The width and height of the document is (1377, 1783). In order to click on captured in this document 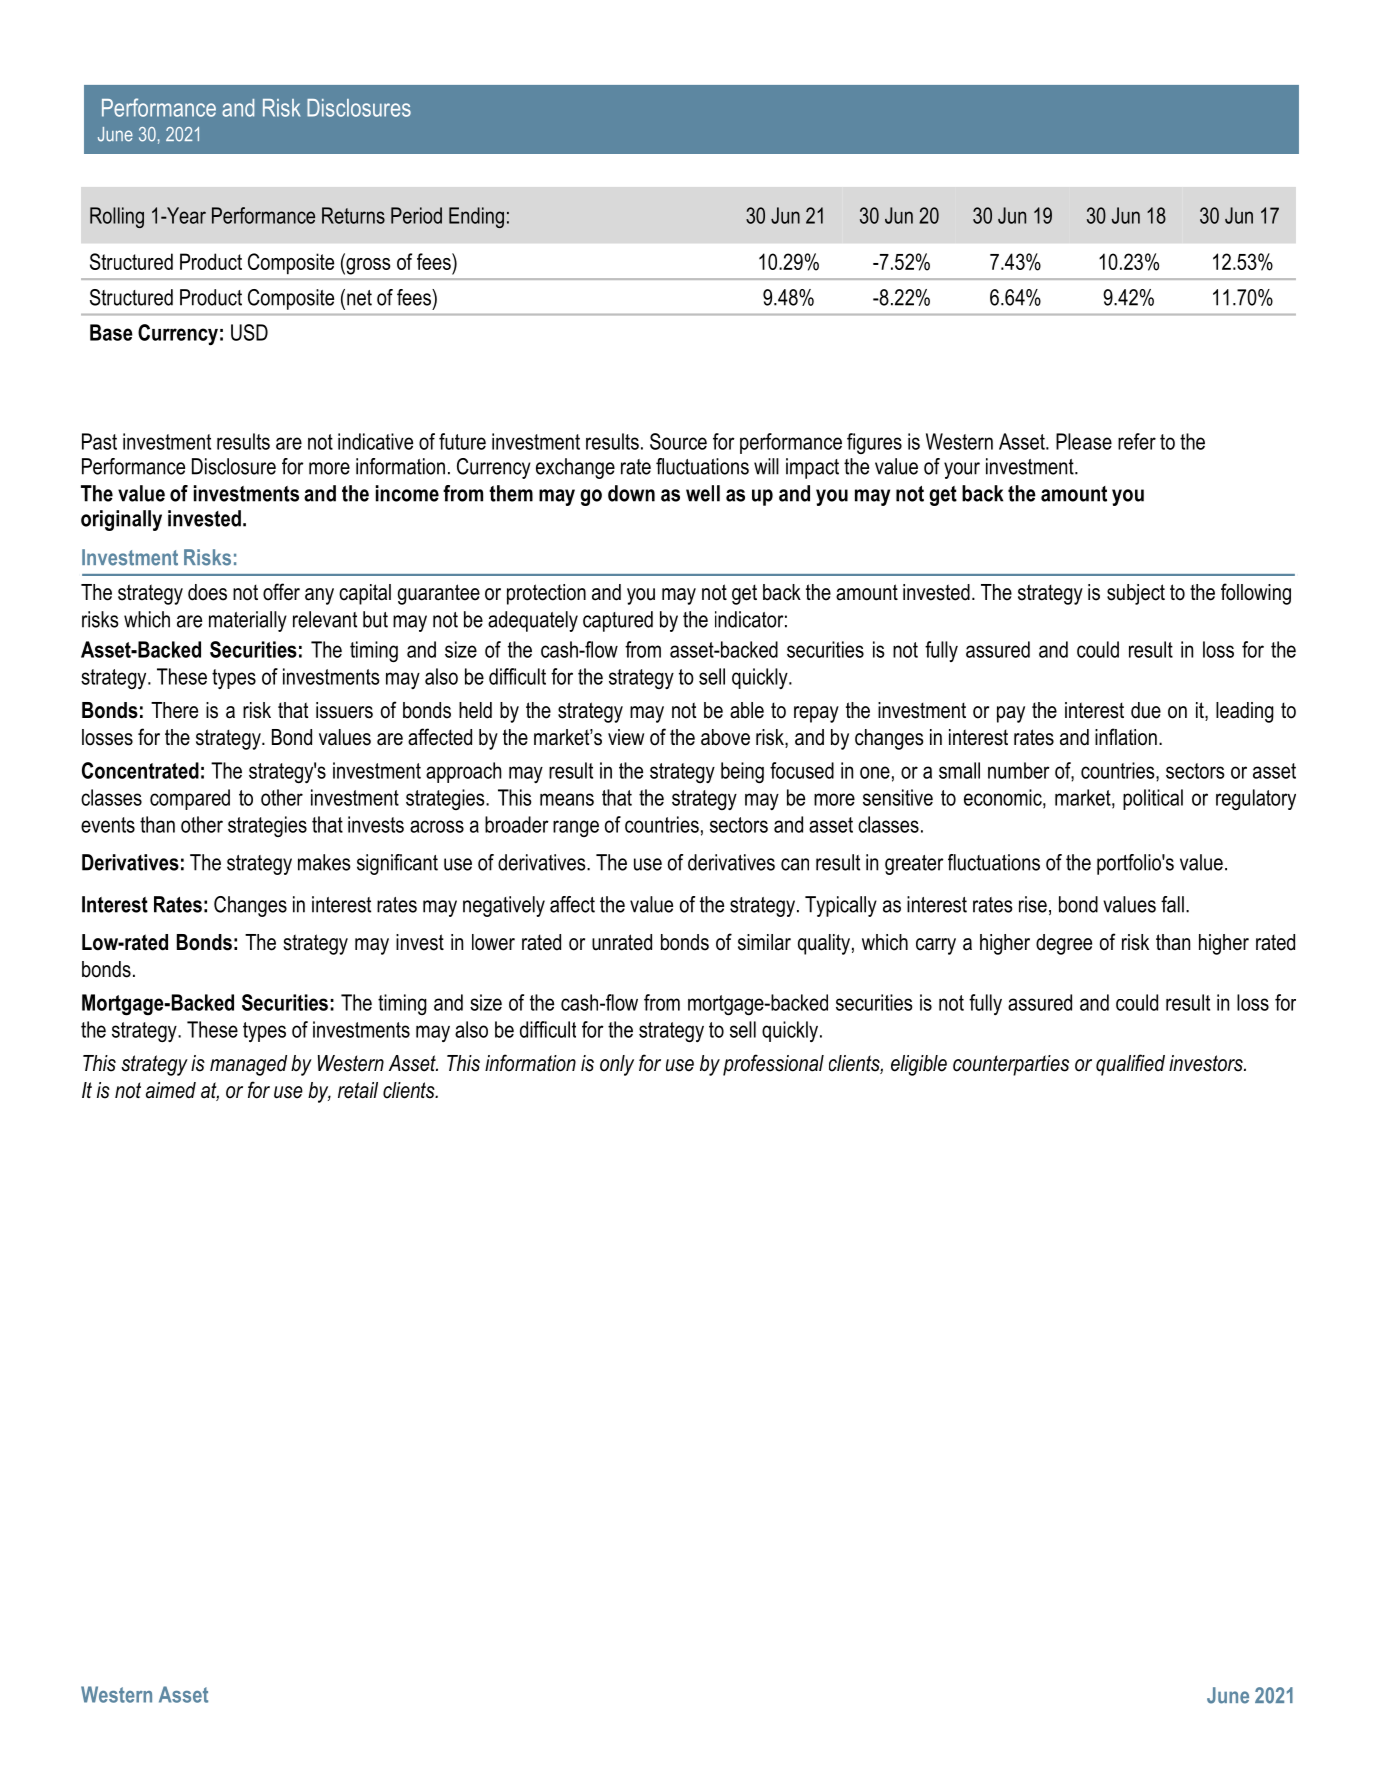, I will do `click(618, 621)`.
